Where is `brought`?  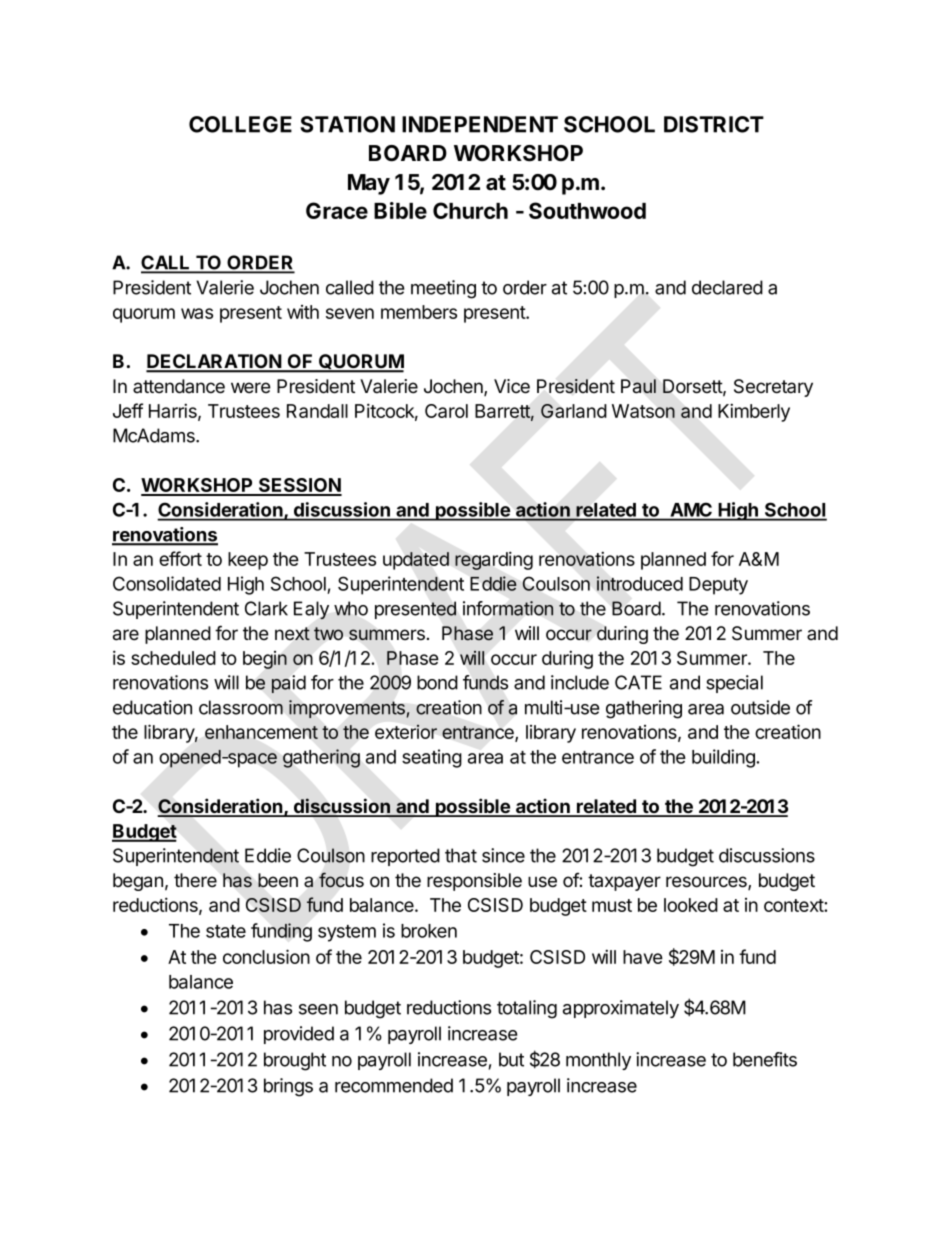 brought is located at coordinates (295, 1061).
